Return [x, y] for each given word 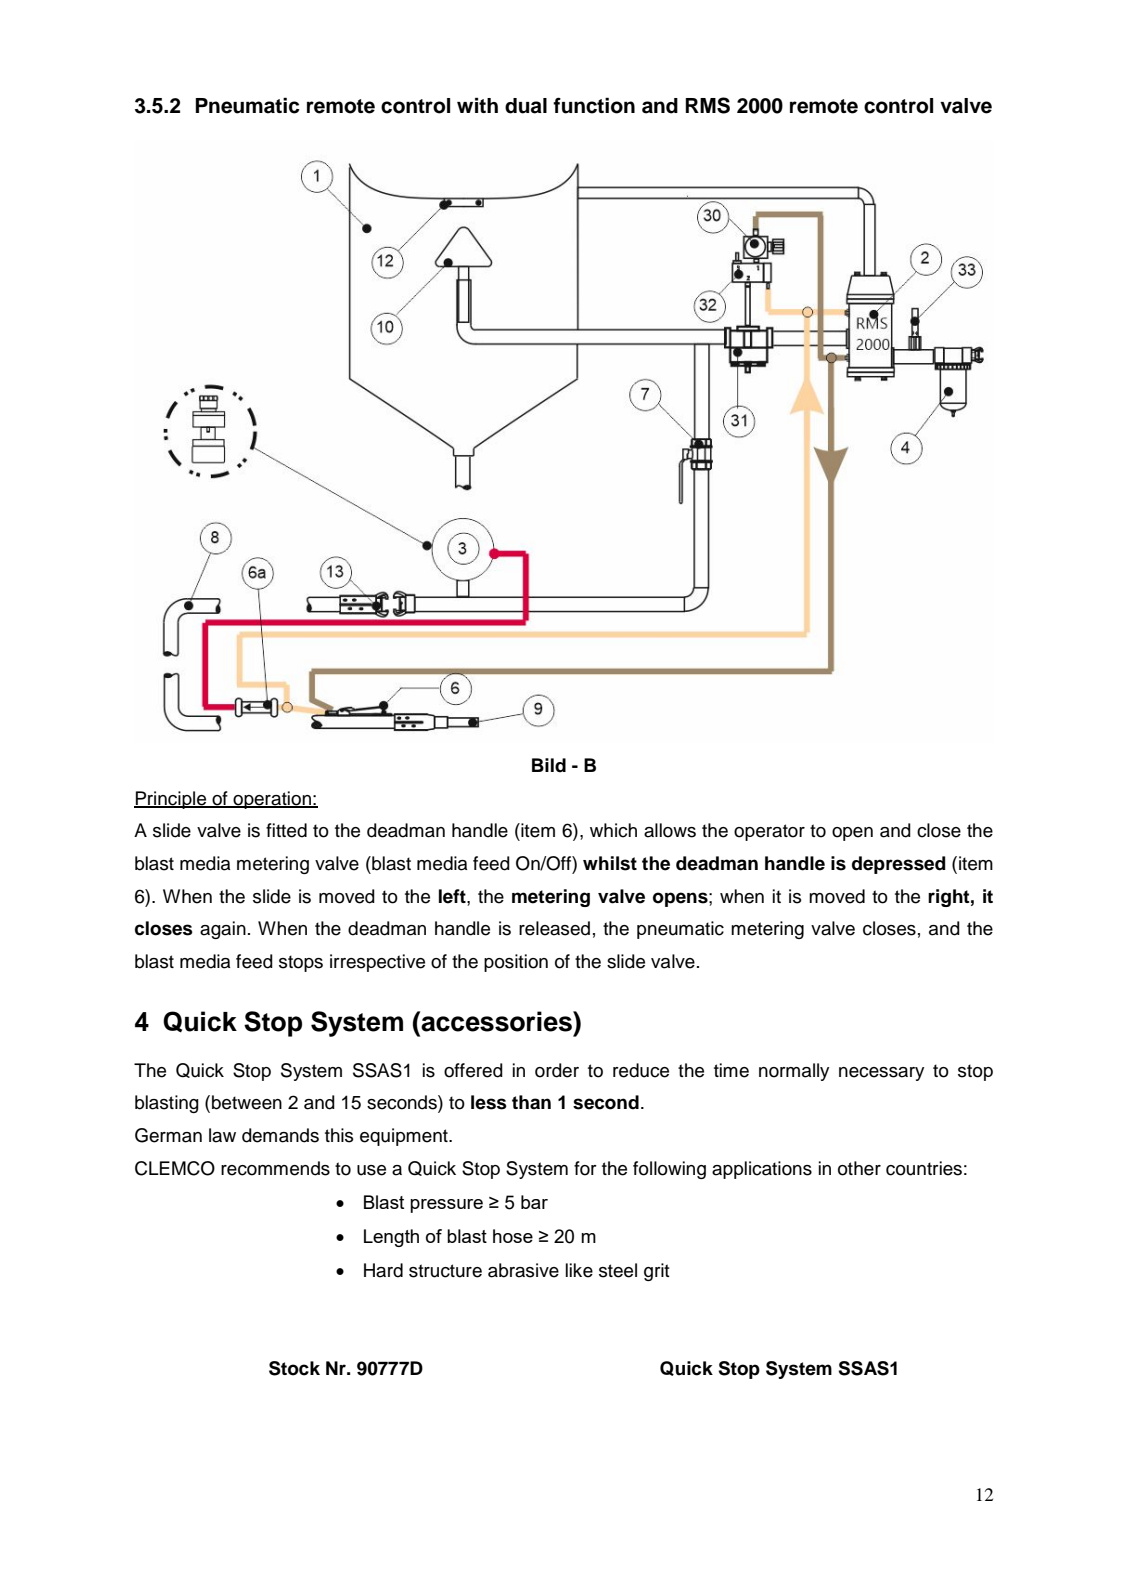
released [554, 928]
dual [526, 106]
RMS [707, 105]
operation [272, 800]
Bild [549, 765]
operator [769, 832]
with [477, 105]
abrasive [523, 1270]
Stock [294, 1368]
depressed [899, 865]
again [223, 930]
